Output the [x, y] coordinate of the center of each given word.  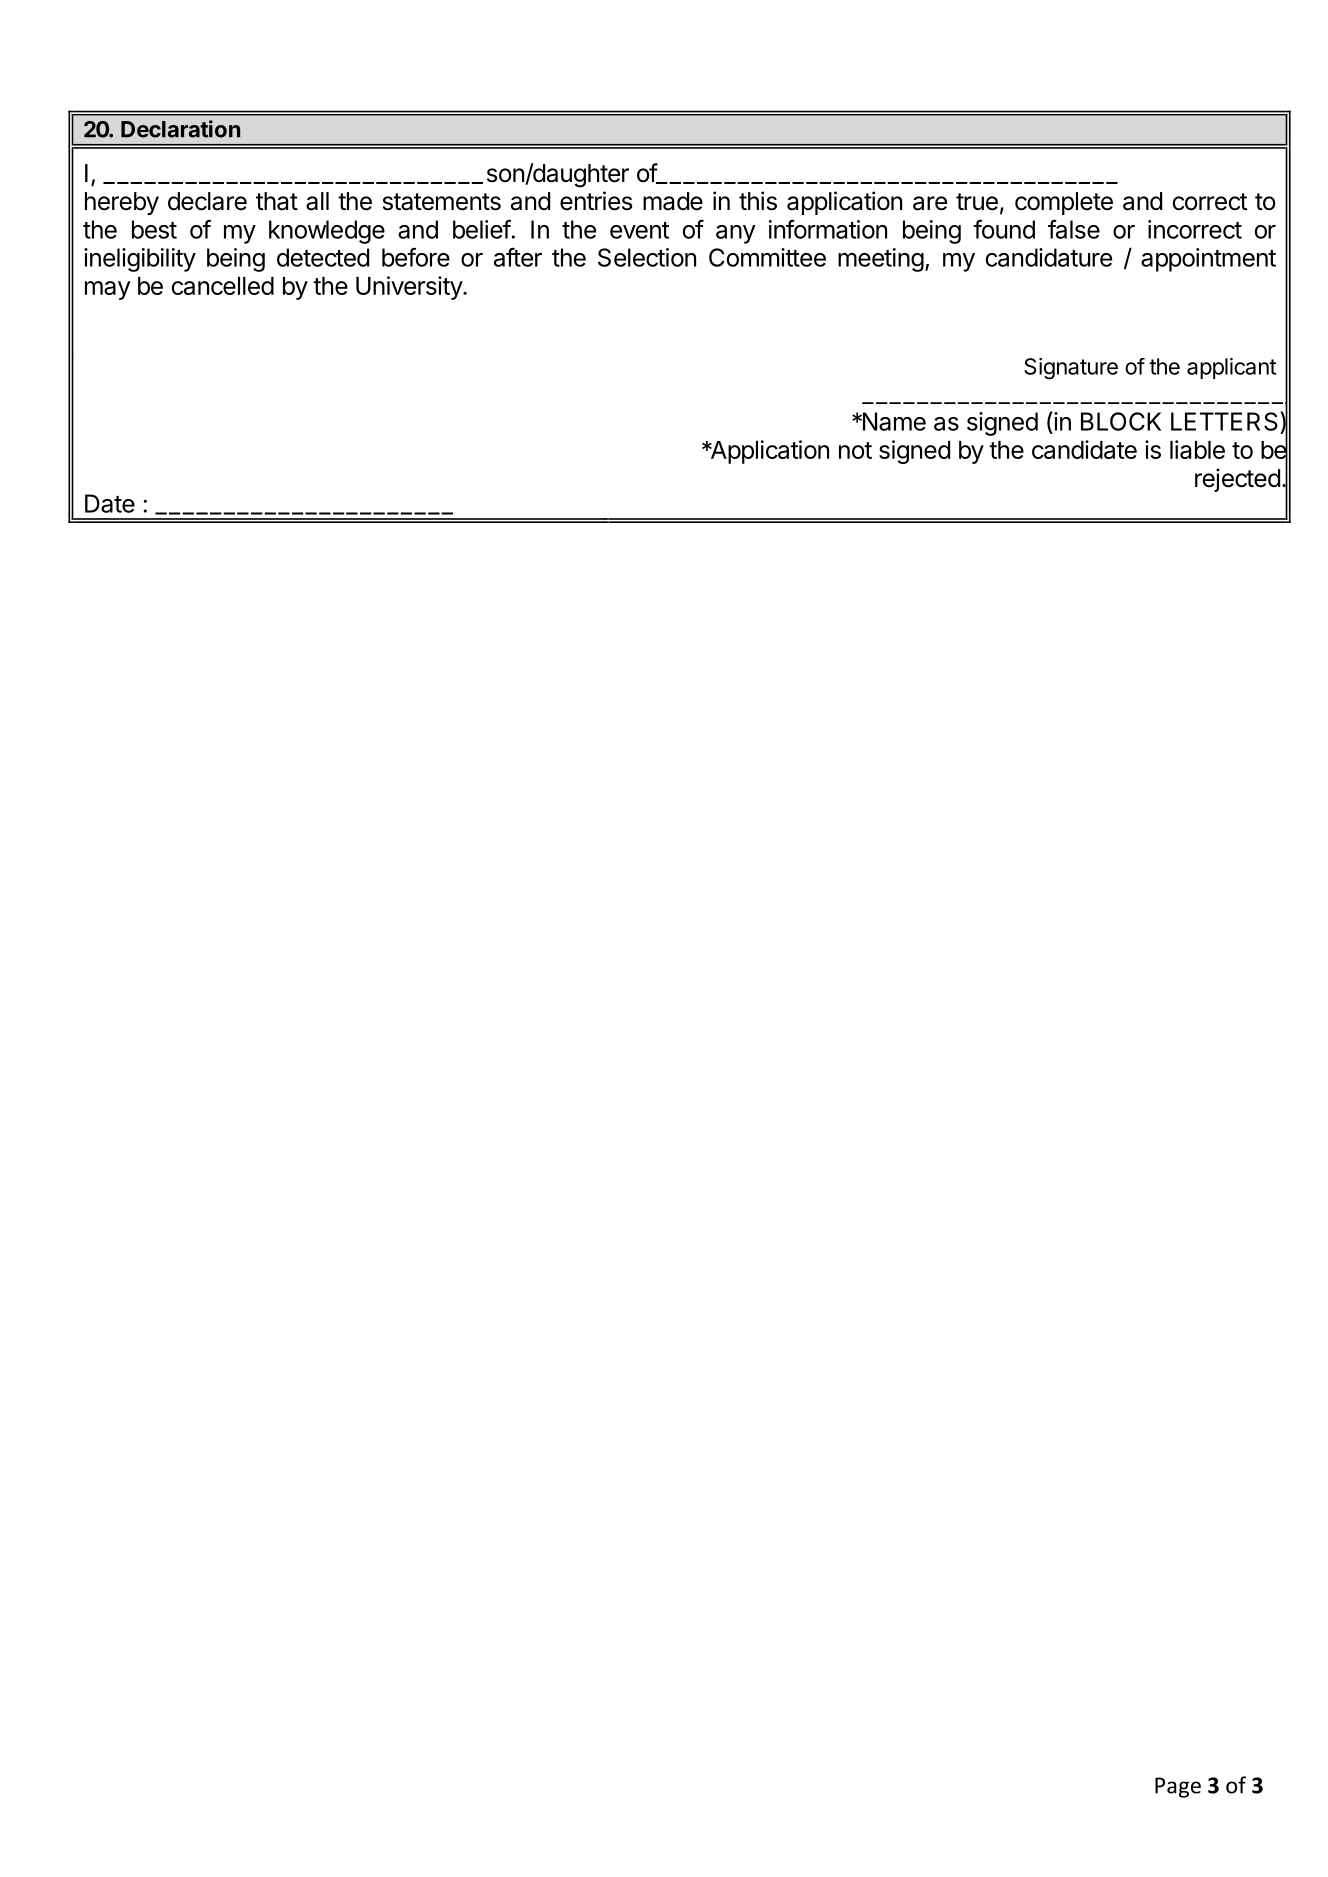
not [855, 450]
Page [1178, 1787]
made [673, 201]
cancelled [223, 286]
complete [1064, 203]
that [277, 201]
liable [1197, 449]
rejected [1237, 480]
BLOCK [1121, 421]
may [108, 290]
